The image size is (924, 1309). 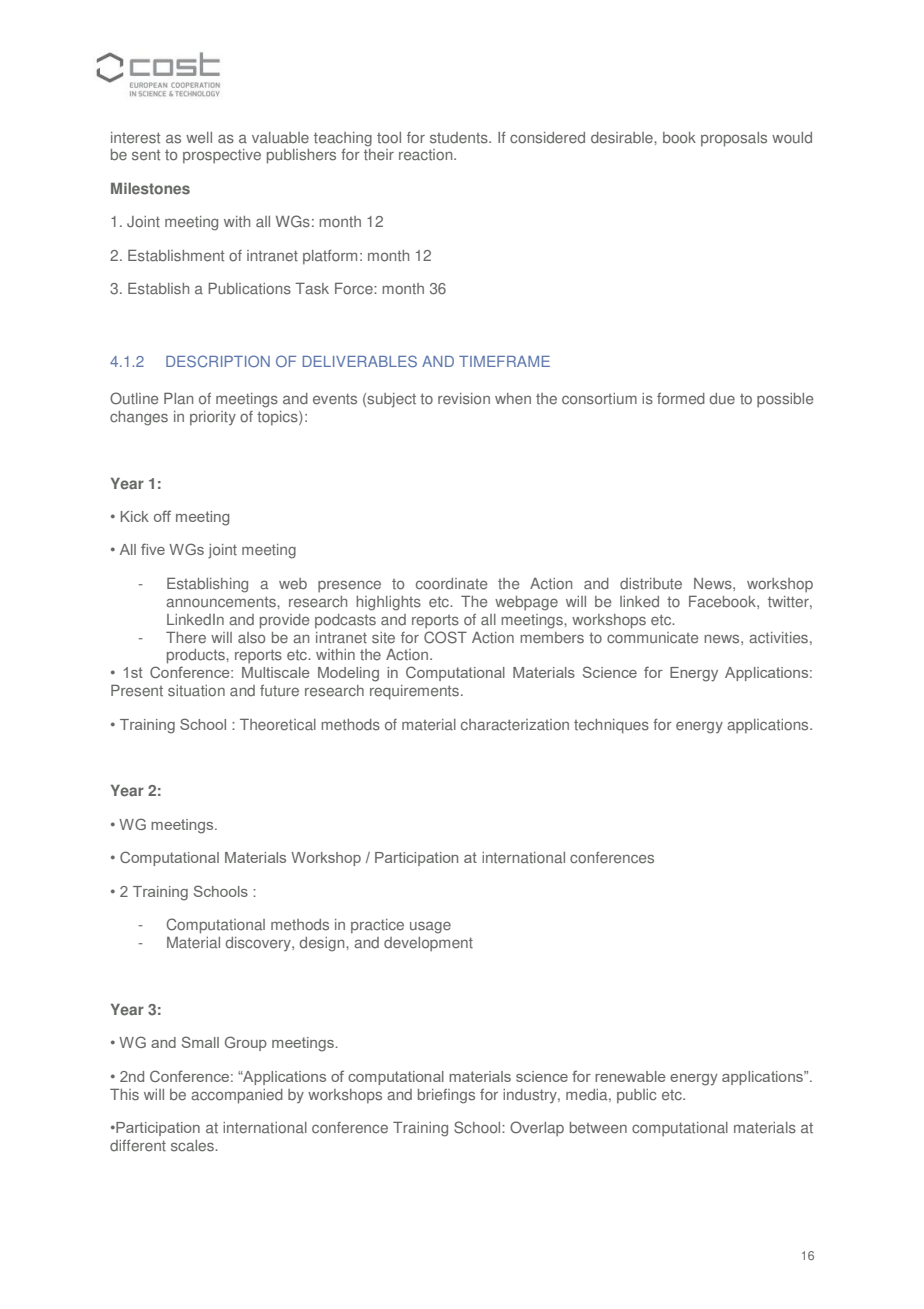 What do you see at coordinates (652, 638) in the page?
I see `communicate` at bounding box center [652, 638].
